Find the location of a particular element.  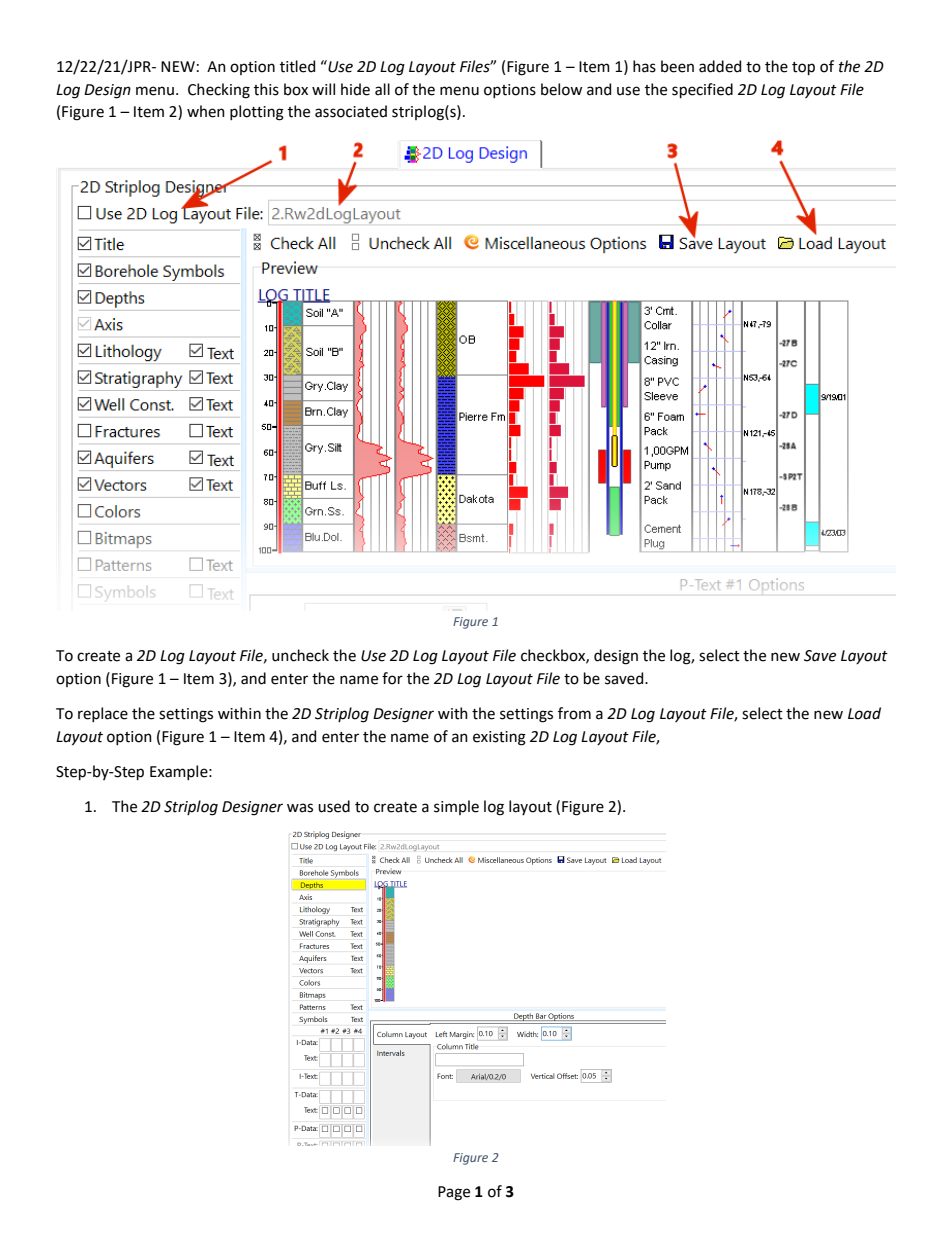

for is located at coordinates (392, 678).
